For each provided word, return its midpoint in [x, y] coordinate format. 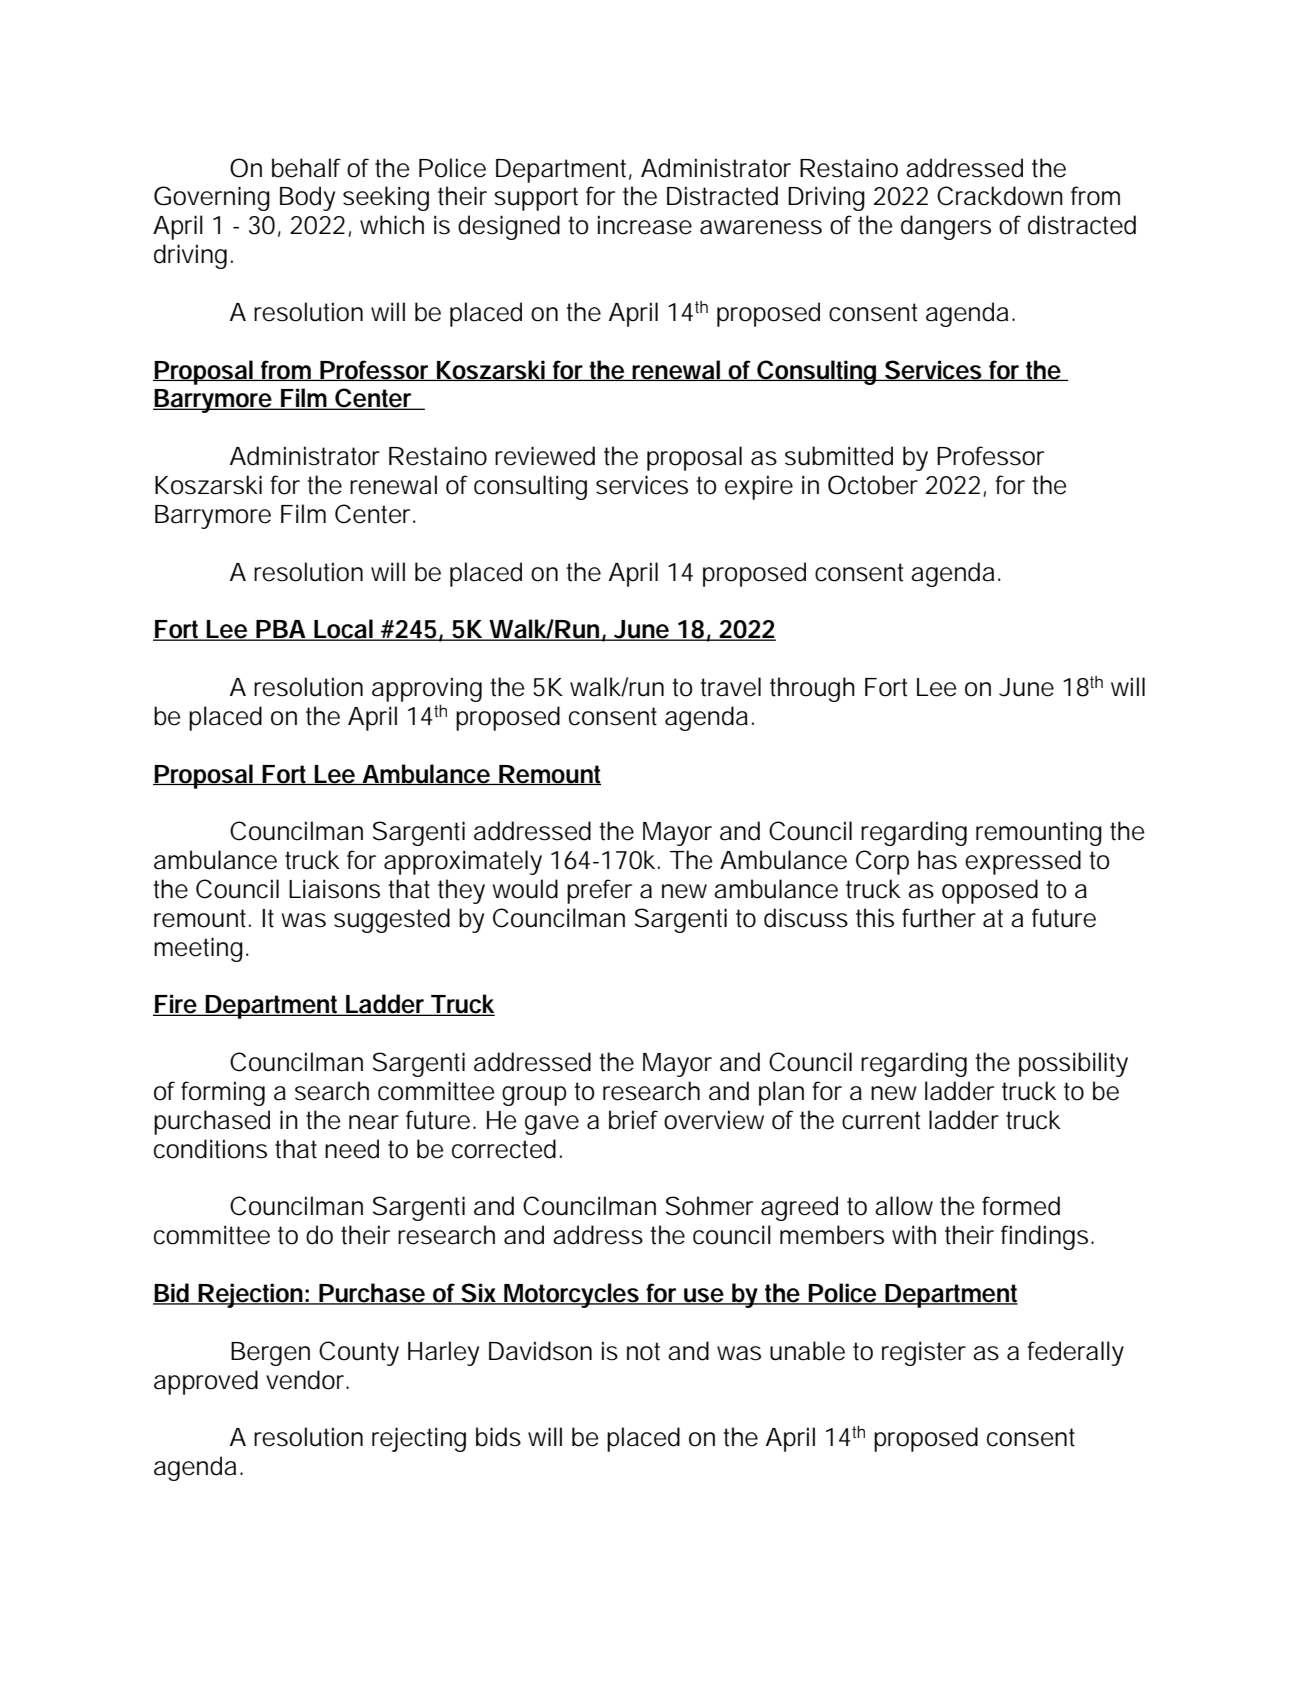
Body [307, 198]
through [812, 689]
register [924, 1353]
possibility [1073, 1064]
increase [645, 225]
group [534, 1096]
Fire [176, 1005]
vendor [307, 1380]
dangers [946, 227]
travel [730, 687]
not [643, 1351]
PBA [281, 630]
